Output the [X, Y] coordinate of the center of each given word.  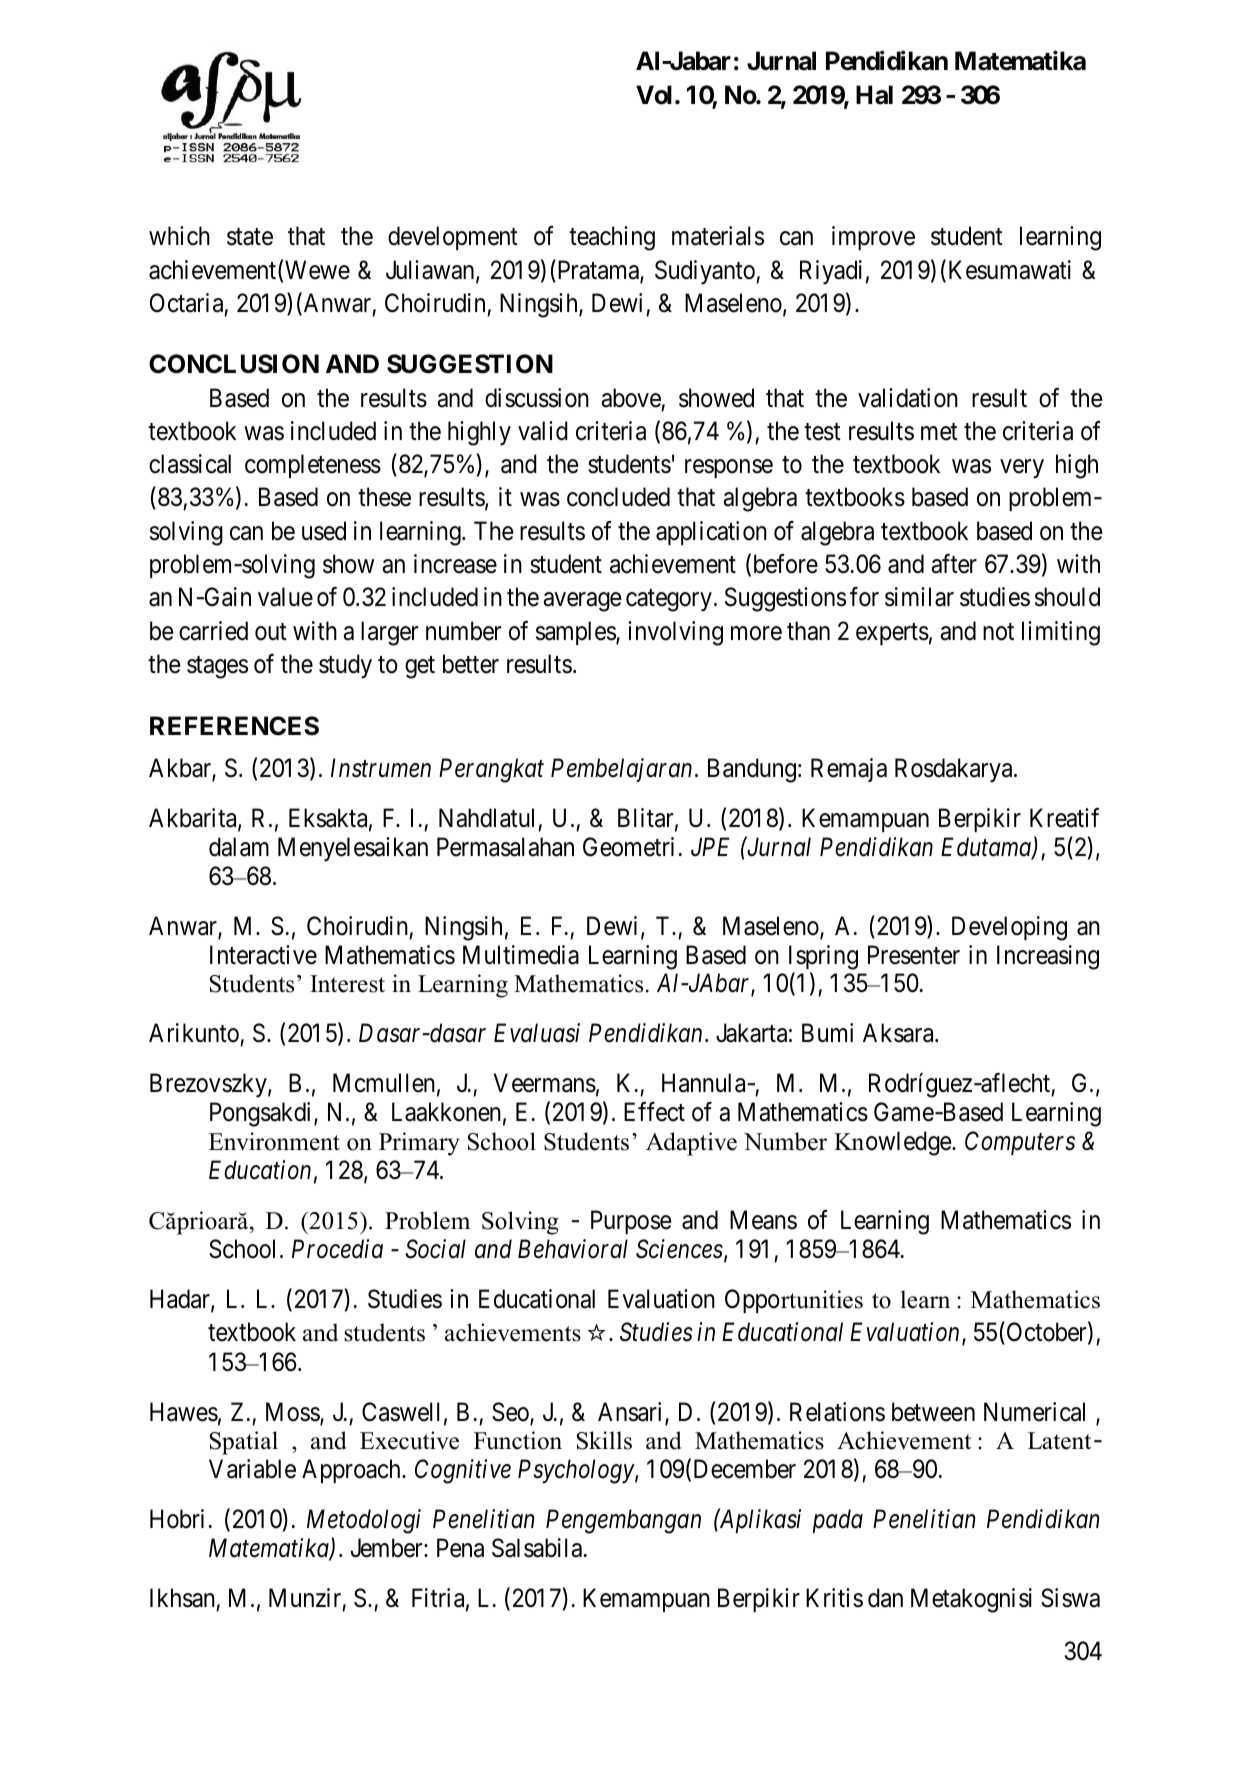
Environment [274, 1141]
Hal [874, 95]
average [582, 602]
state [250, 237]
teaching [612, 238]
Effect [654, 1112]
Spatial [244, 1443]
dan [885, 1598]
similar [919, 597]
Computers [1020, 1143]
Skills [604, 1440]
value [285, 597]
